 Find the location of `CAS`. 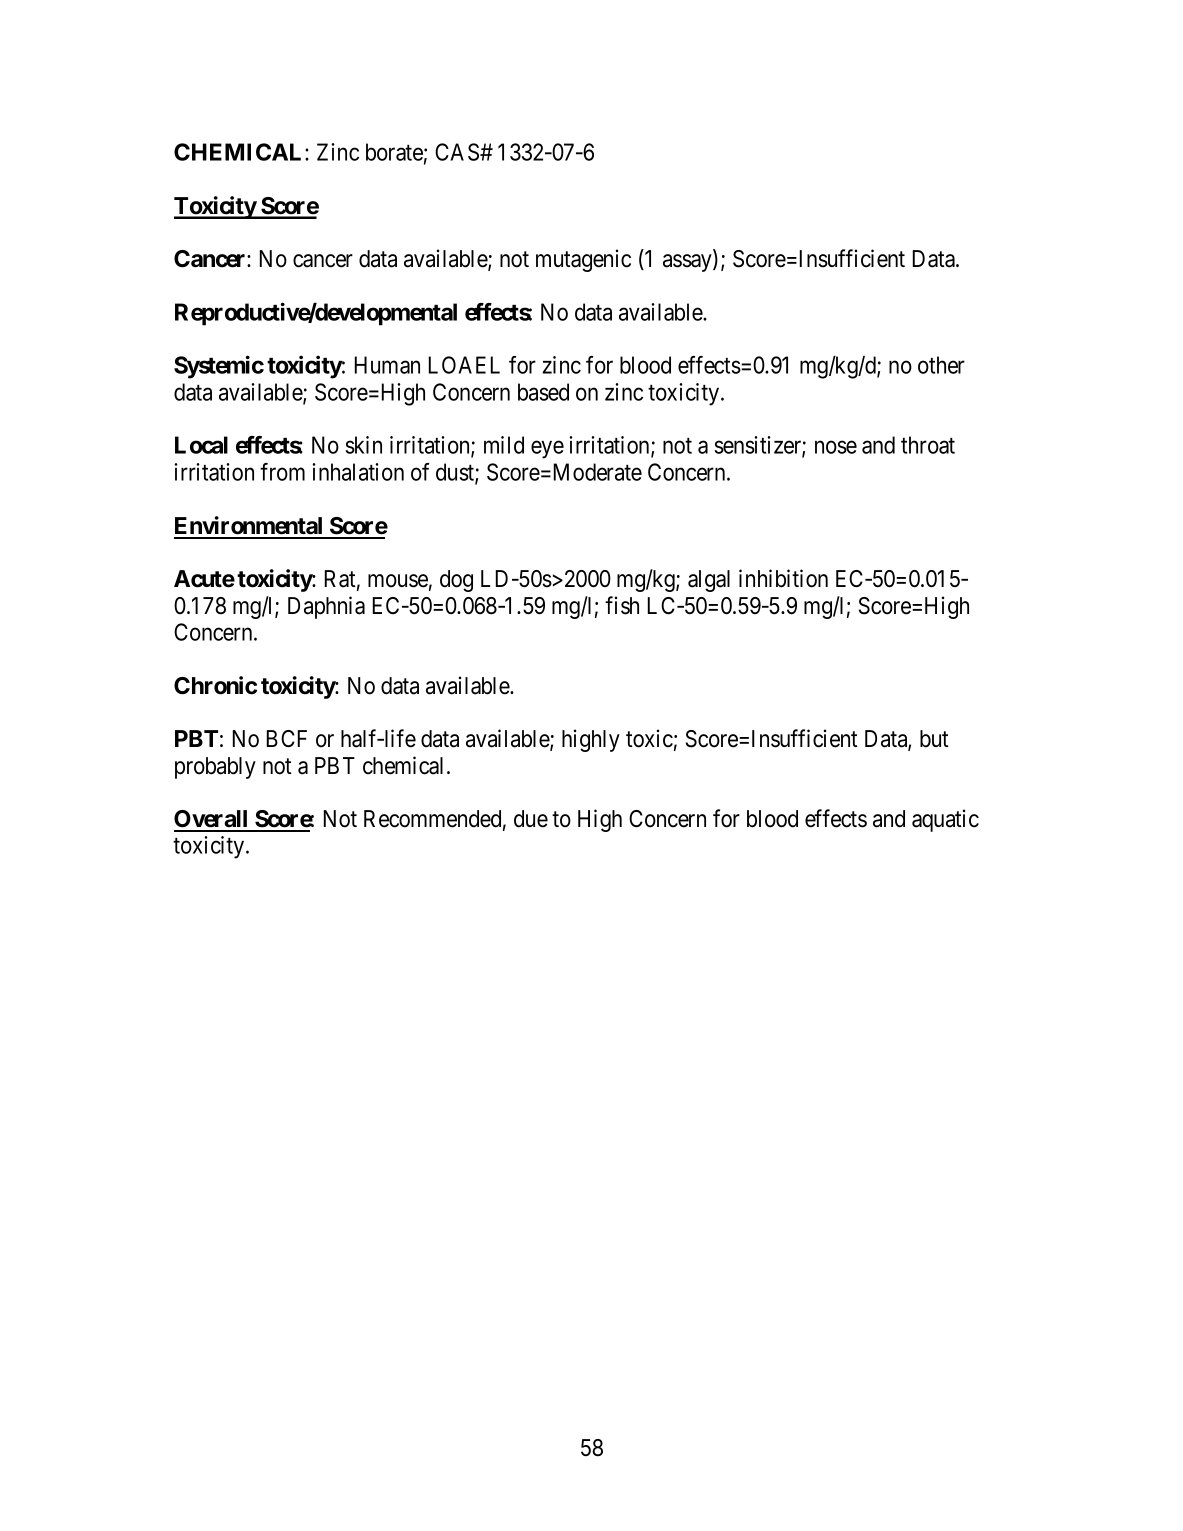

CAS is located at coordinates (458, 152).
